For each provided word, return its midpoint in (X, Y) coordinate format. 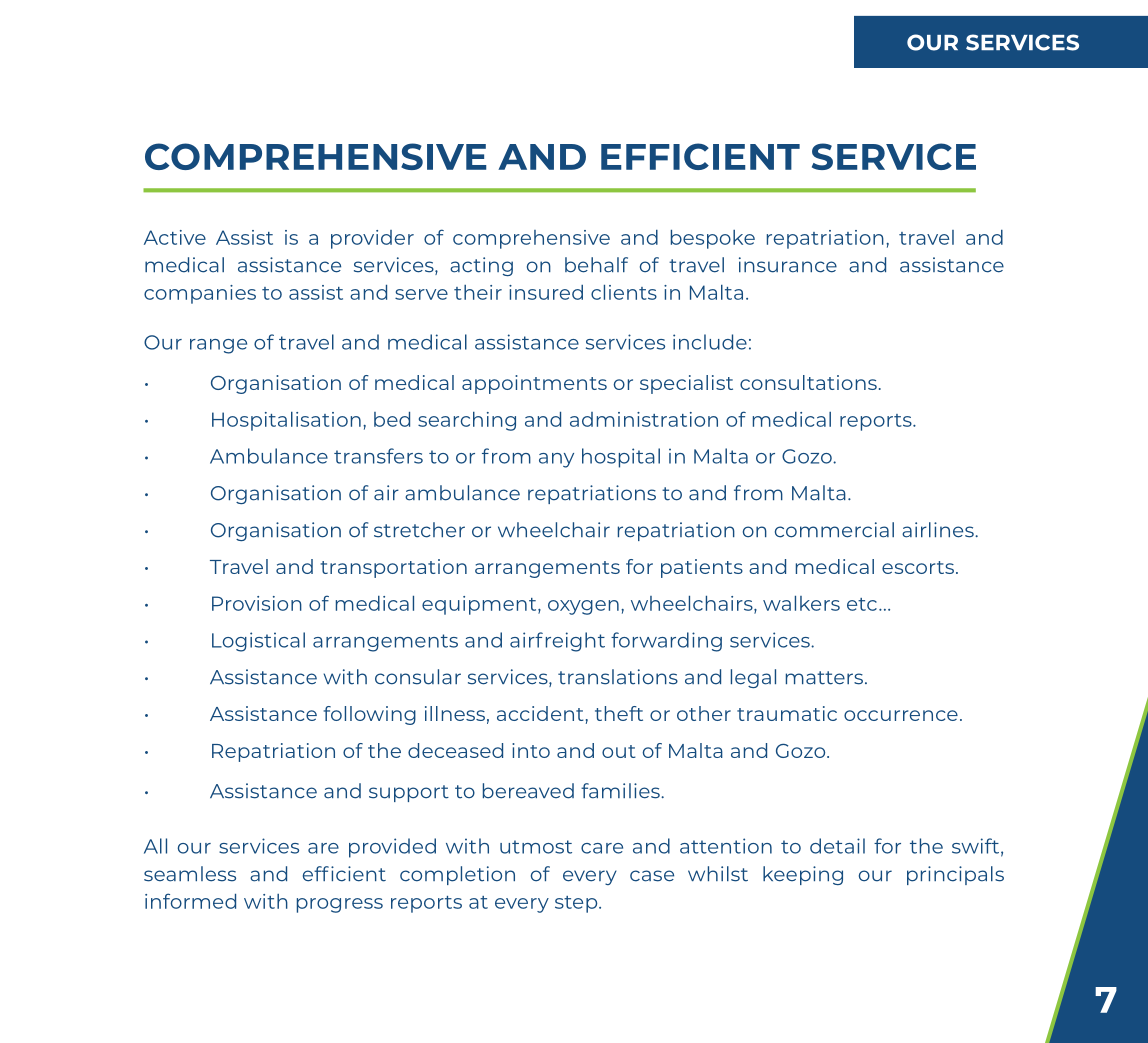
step (577, 904)
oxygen (583, 607)
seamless (190, 874)
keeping (803, 875)
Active (175, 237)
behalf (596, 265)
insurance (788, 265)
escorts (919, 567)
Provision (257, 603)
